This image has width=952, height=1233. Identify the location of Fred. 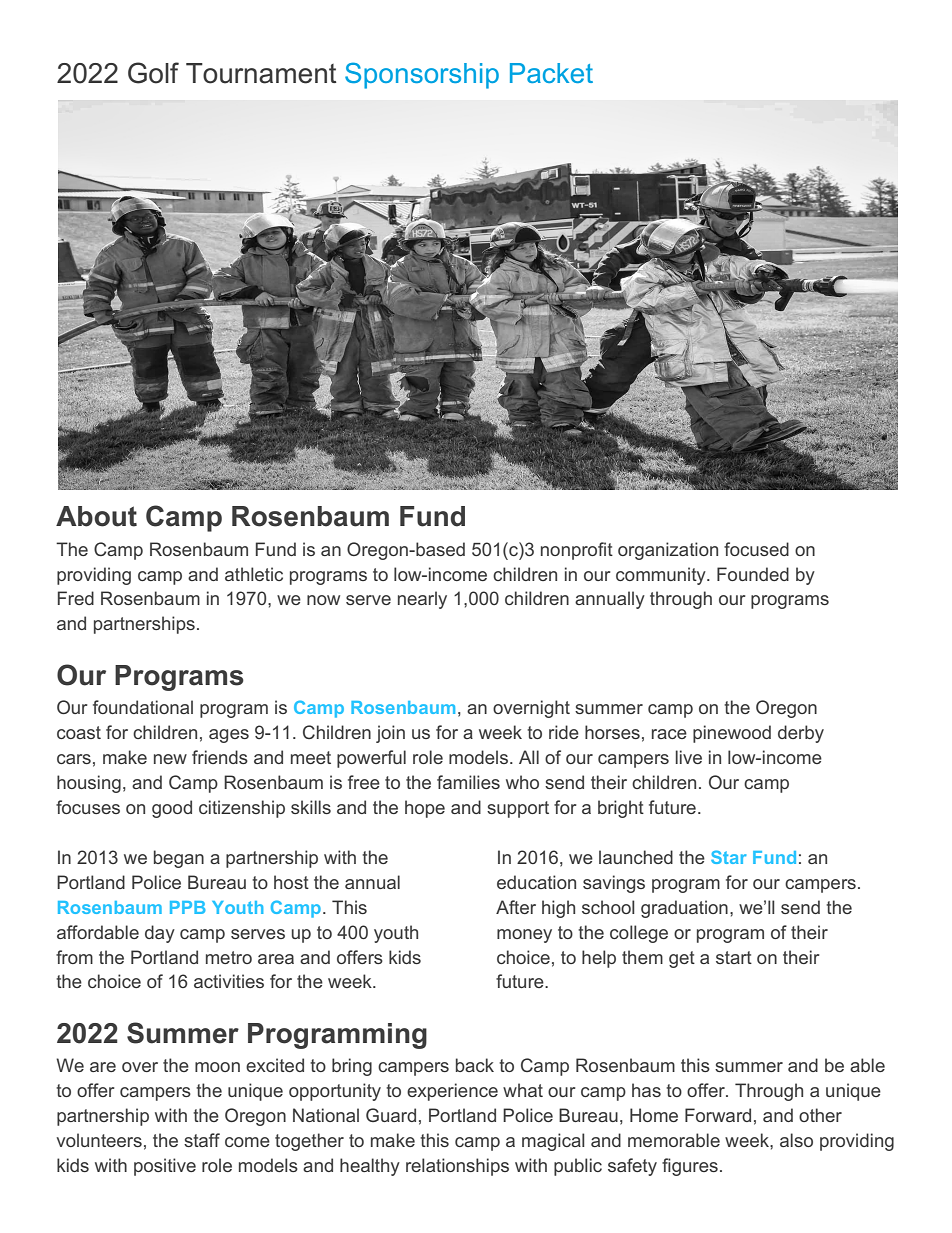
(76, 598).
